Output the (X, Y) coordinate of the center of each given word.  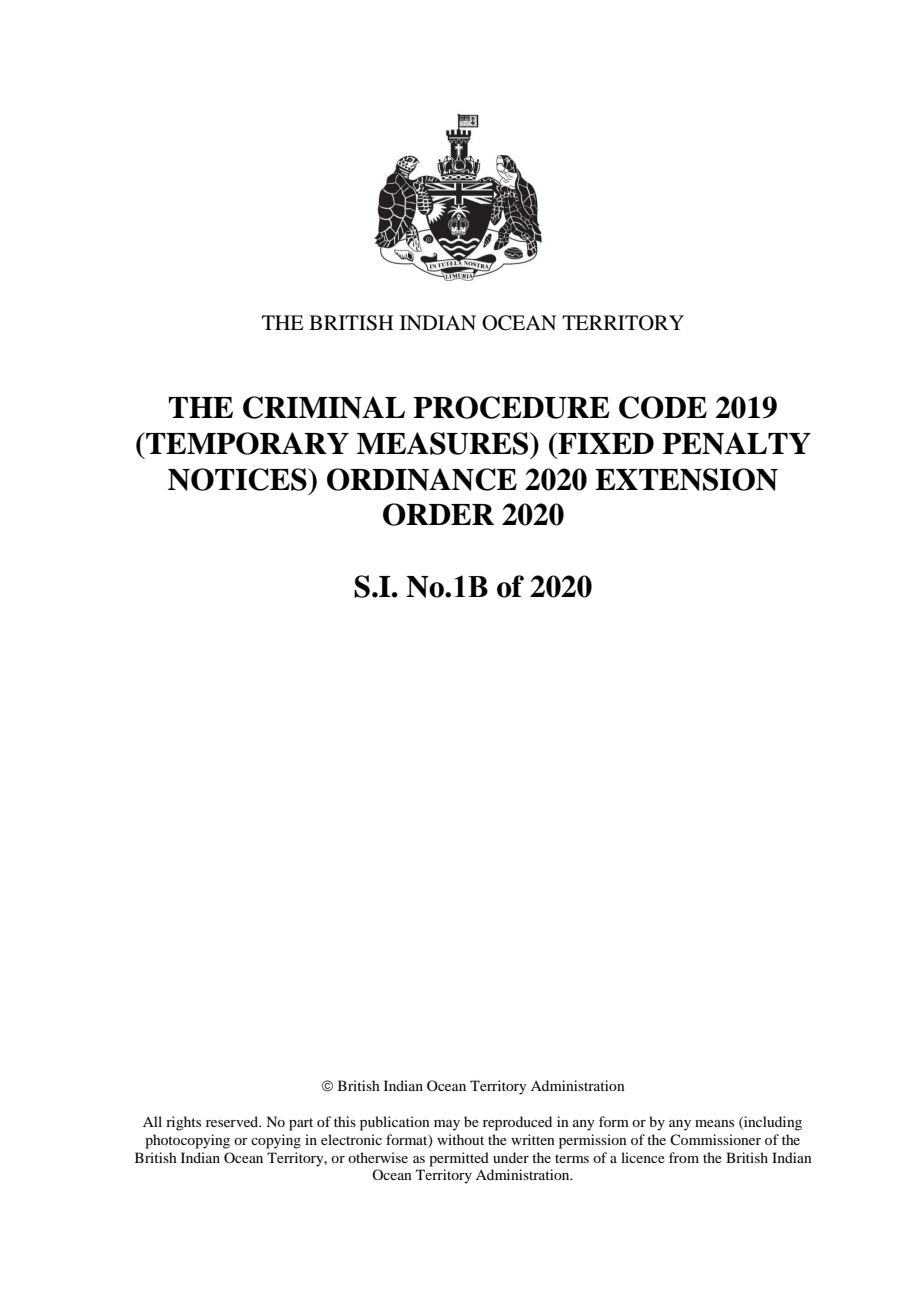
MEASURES (444, 443)
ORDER (438, 514)
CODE (663, 407)
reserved (233, 1121)
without (460, 1139)
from (684, 1157)
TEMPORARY (246, 443)
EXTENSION (686, 479)
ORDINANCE (422, 479)
